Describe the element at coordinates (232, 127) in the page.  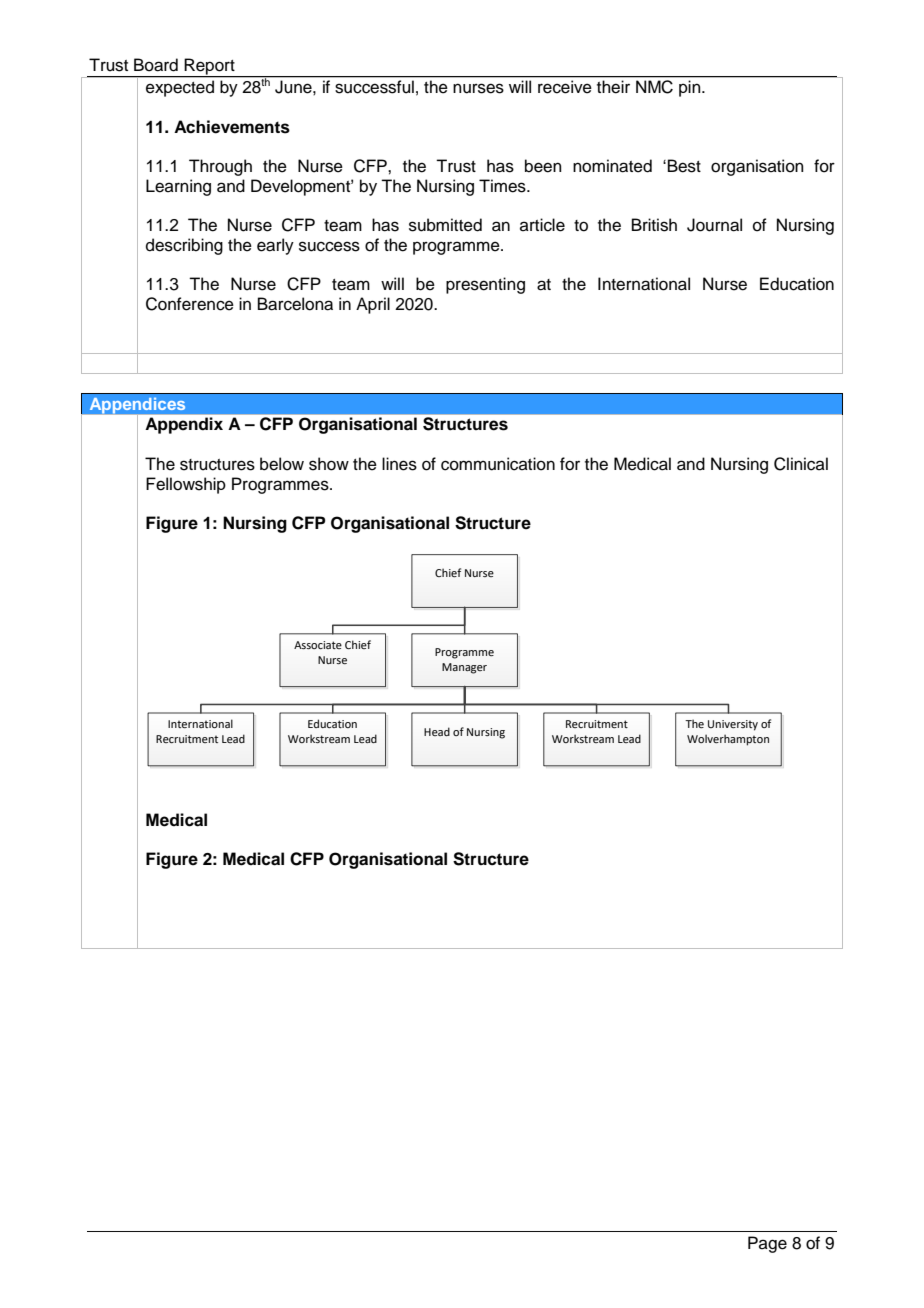
I see `Achievements` at that location.
